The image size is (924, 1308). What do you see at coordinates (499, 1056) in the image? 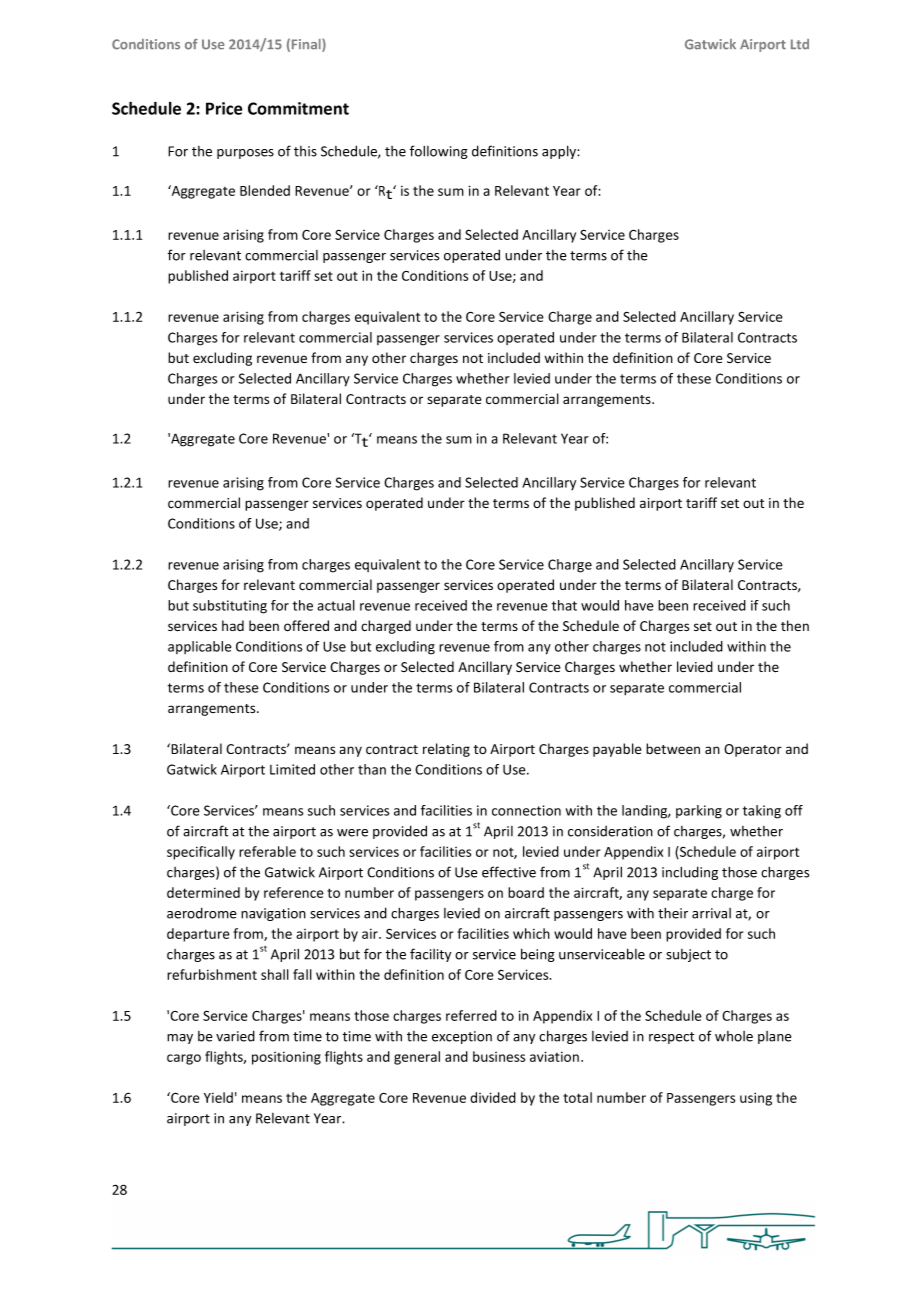
I see `business` at bounding box center [499, 1056].
